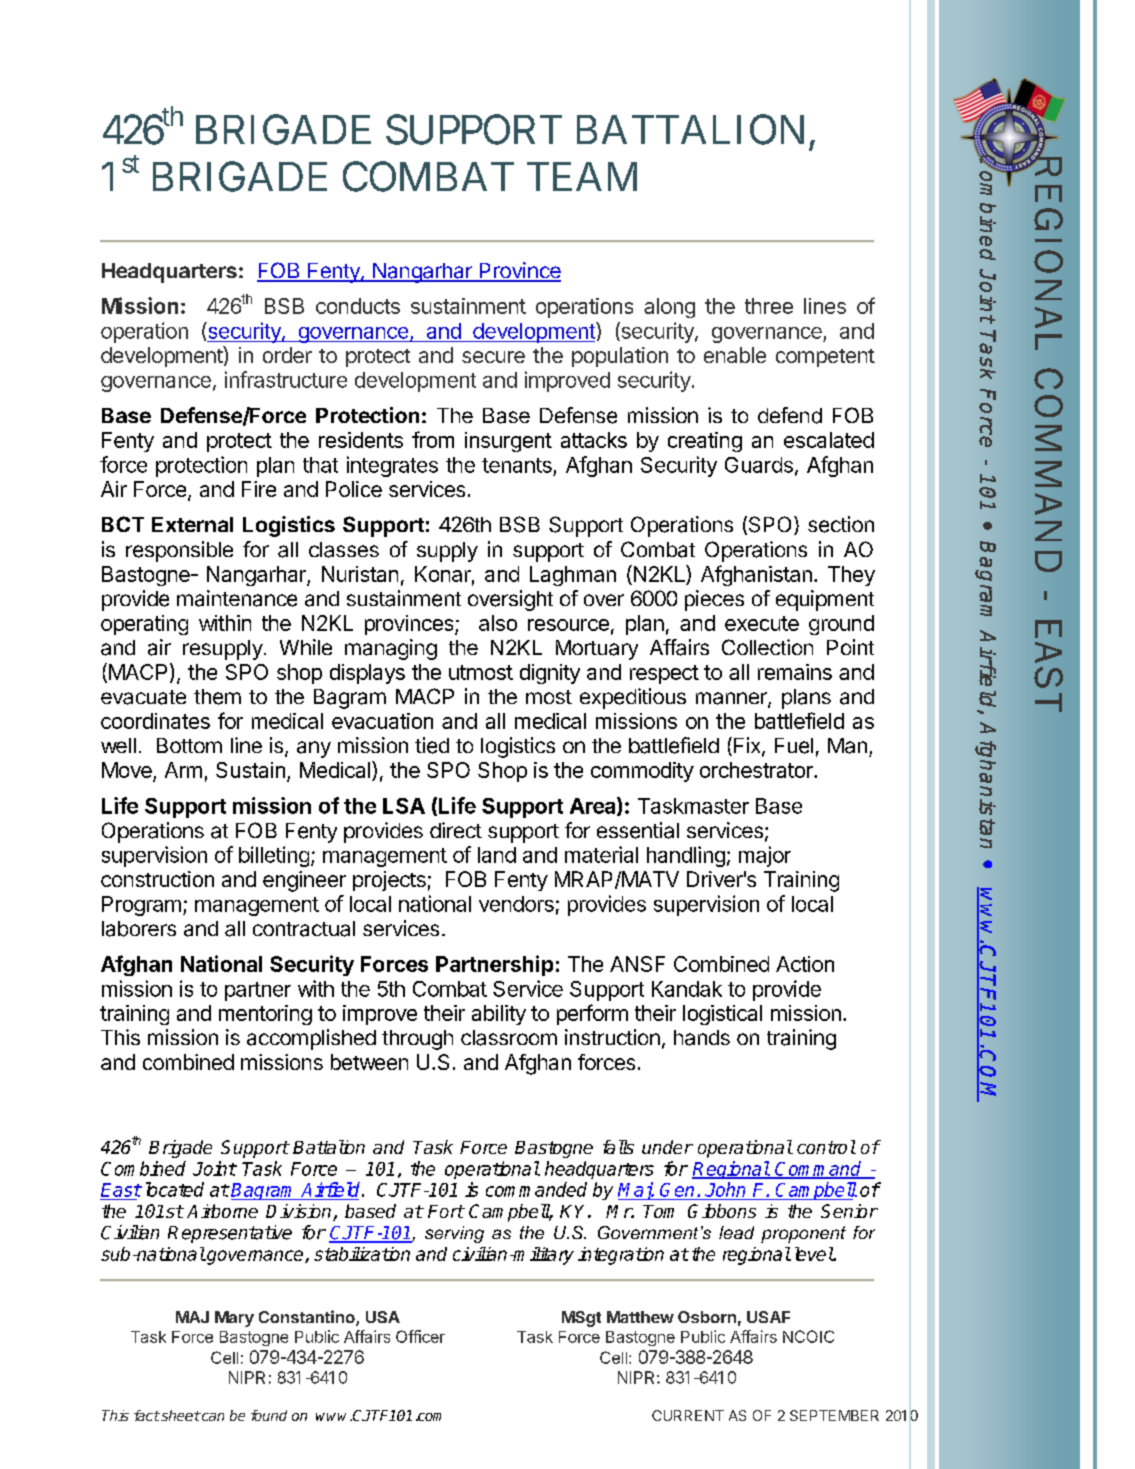  What do you see at coordinates (192, 524) in the screenshot?
I see `External` at bounding box center [192, 524].
